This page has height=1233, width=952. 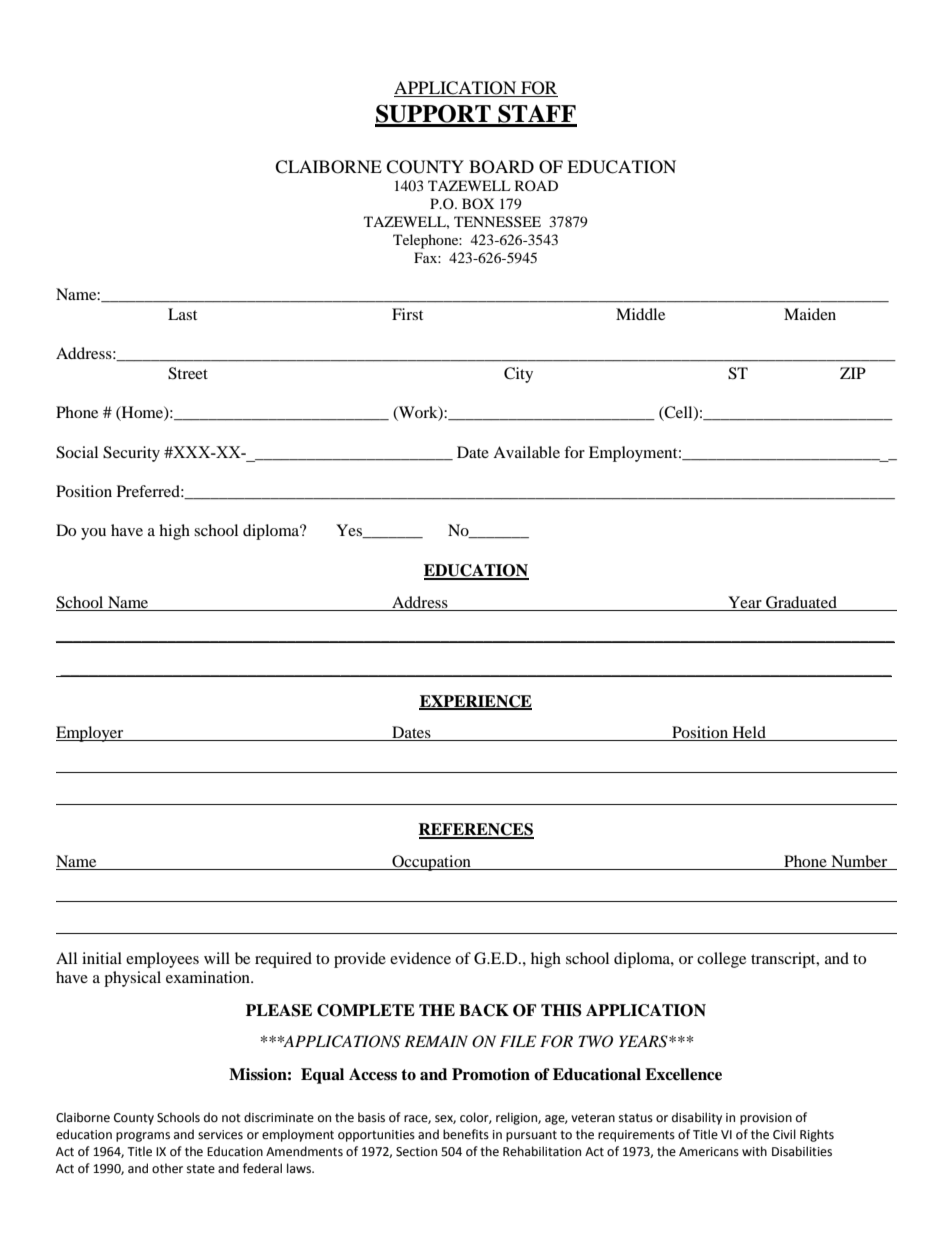 I want to click on Graduated, so click(x=801, y=603).
